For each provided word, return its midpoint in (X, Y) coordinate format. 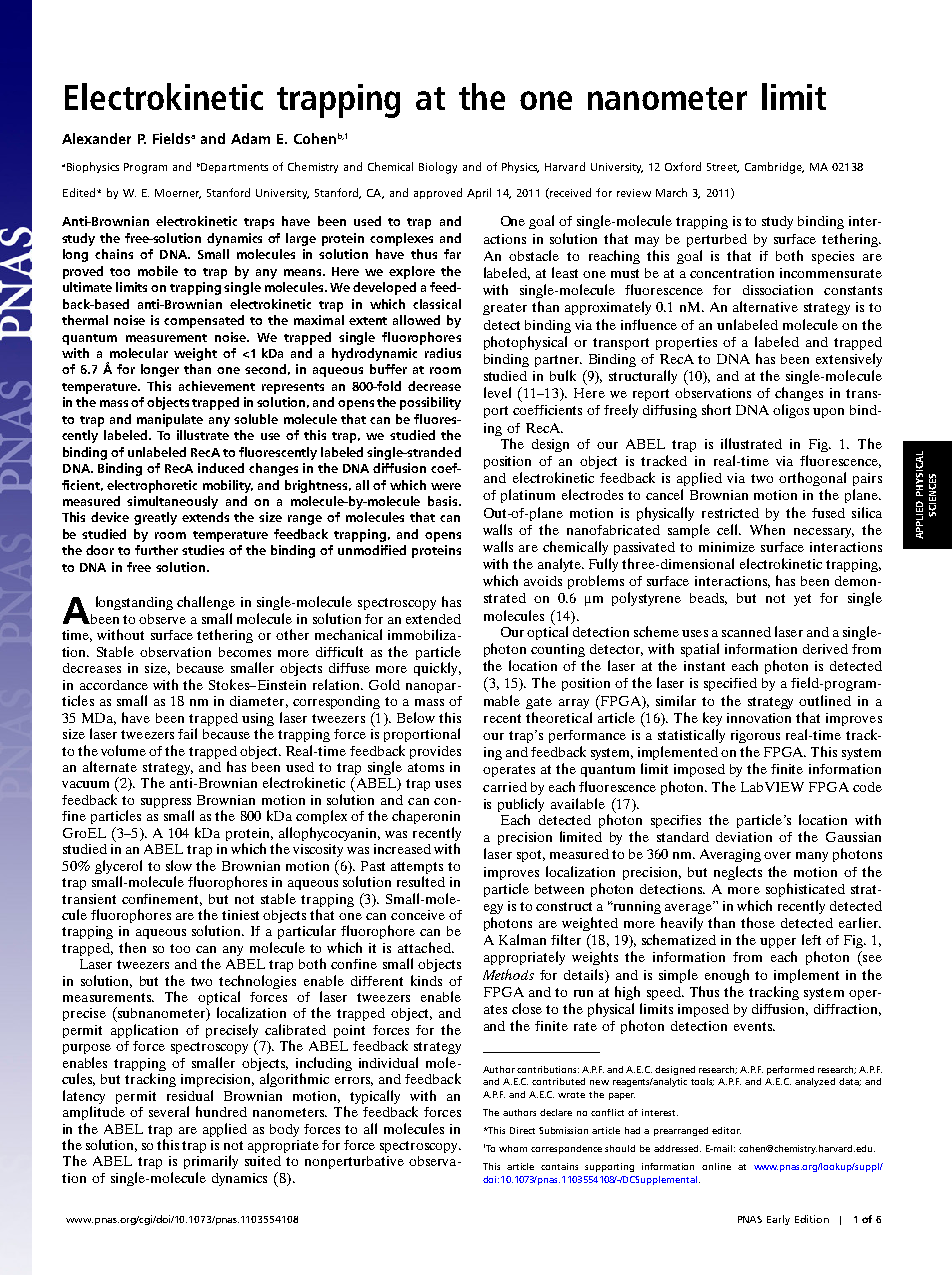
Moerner (178, 194)
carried (505, 787)
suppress (167, 804)
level (497, 392)
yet (802, 600)
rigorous (755, 736)
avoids (543, 581)
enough (727, 976)
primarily (211, 1162)
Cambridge (774, 168)
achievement (217, 386)
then (132, 947)
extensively (849, 360)
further (156, 550)
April (479, 193)
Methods (508, 974)
